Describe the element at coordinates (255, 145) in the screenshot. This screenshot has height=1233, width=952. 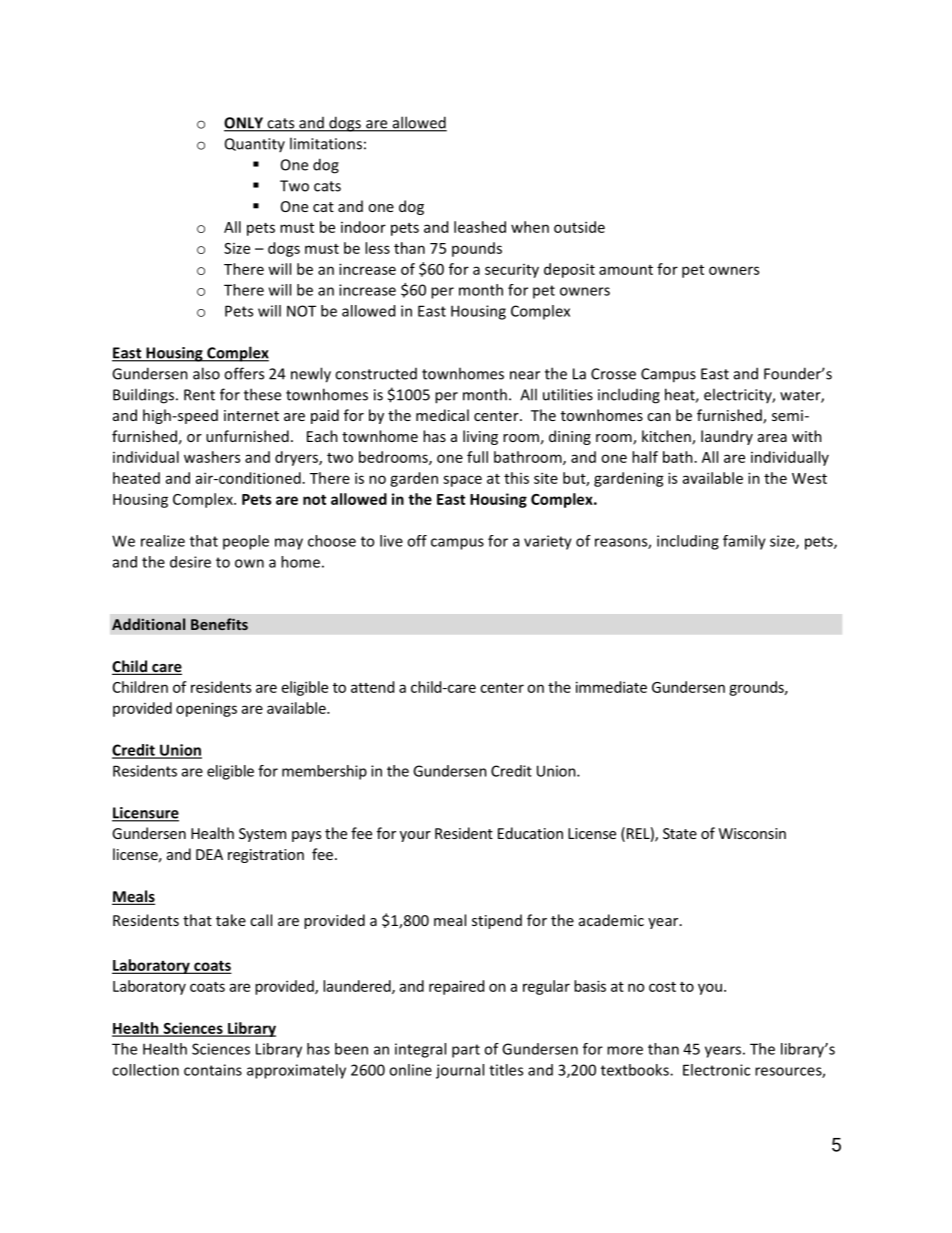
I see `Quantity` at that location.
